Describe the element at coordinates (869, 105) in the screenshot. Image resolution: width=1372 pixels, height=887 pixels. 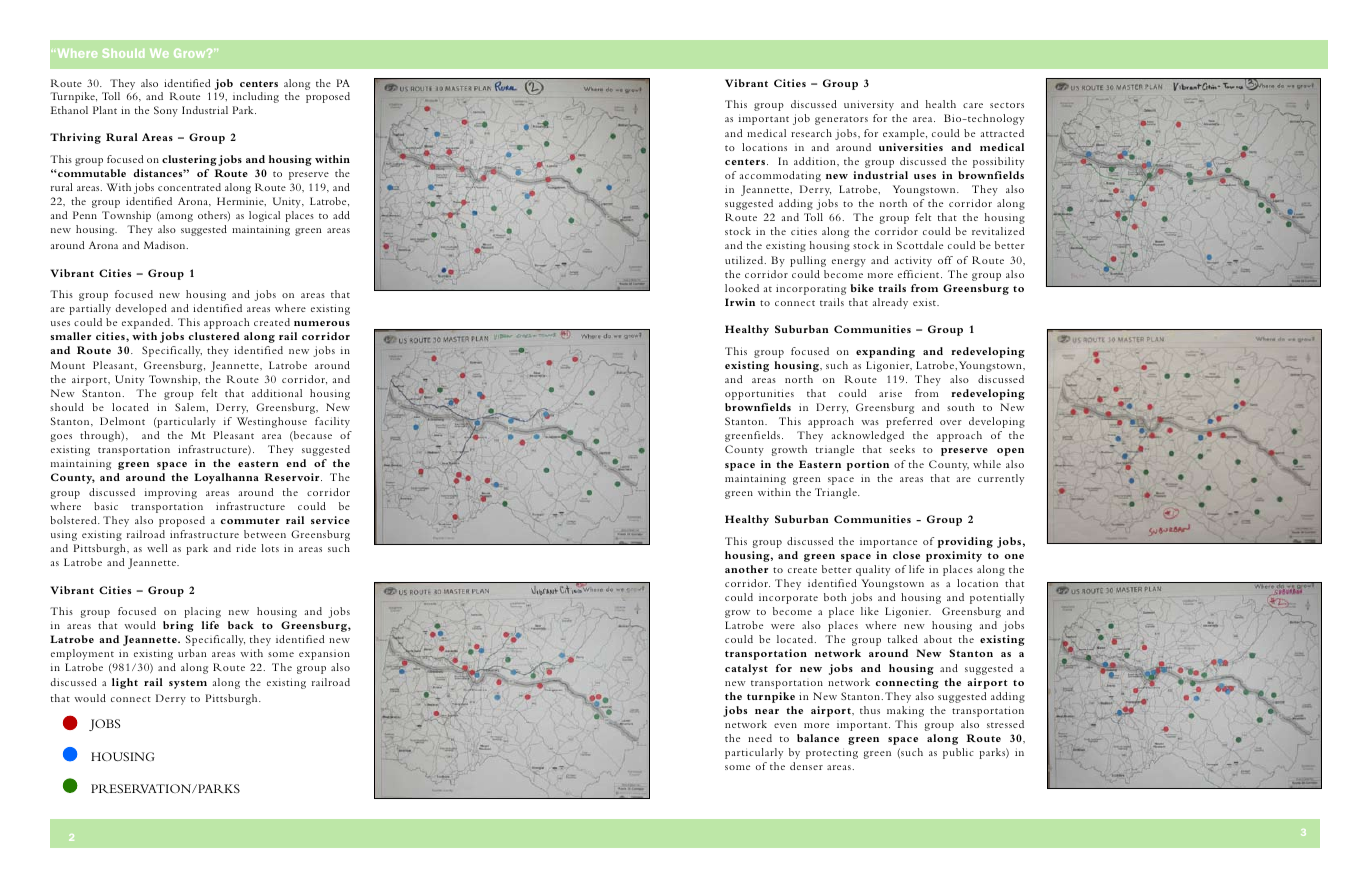
I see `university` at that location.
